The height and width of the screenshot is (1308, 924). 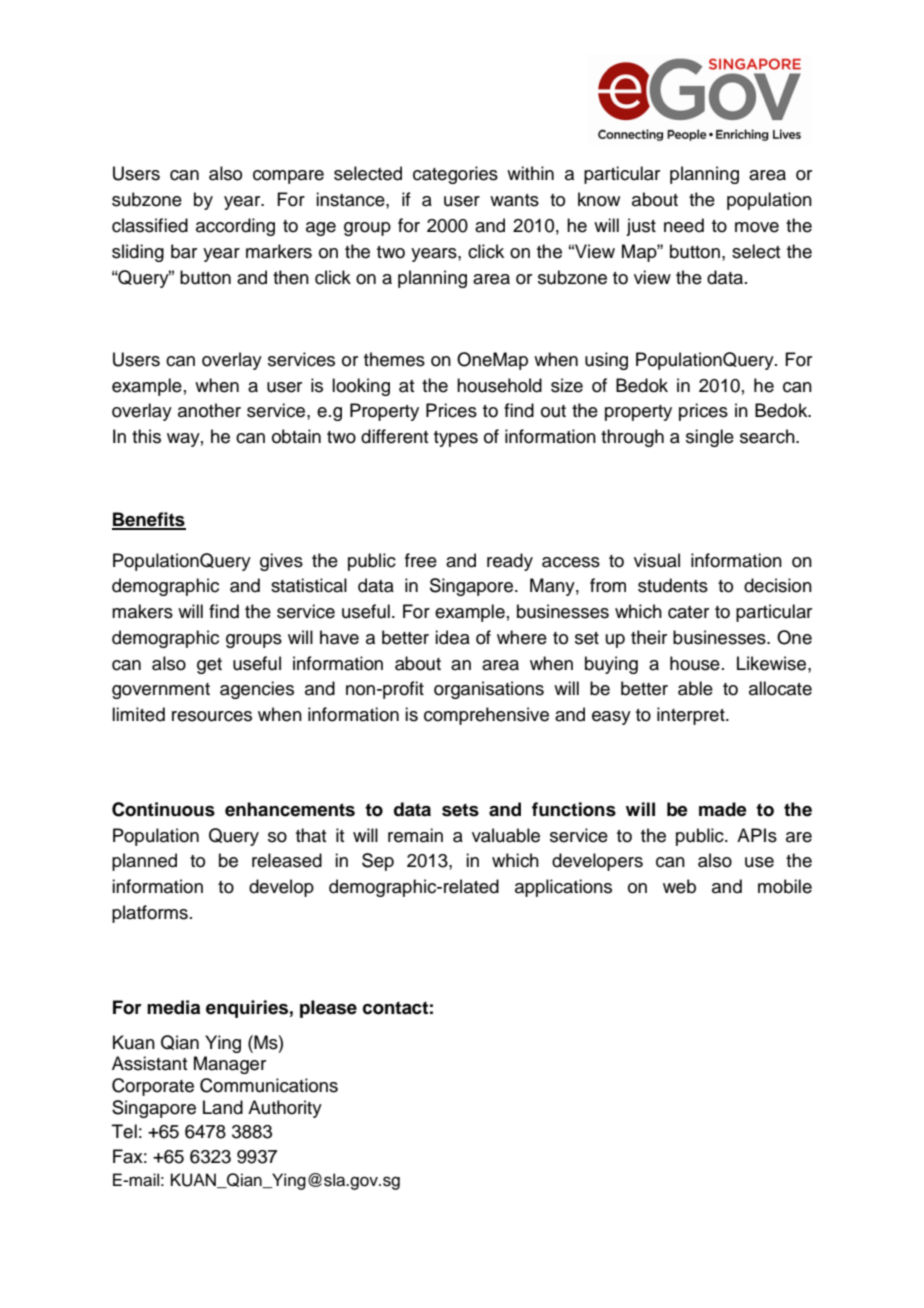 What do you see at coordinates (163, 809) in the screenshot?
I see `Continuous` at bounding box center [163, 809].
